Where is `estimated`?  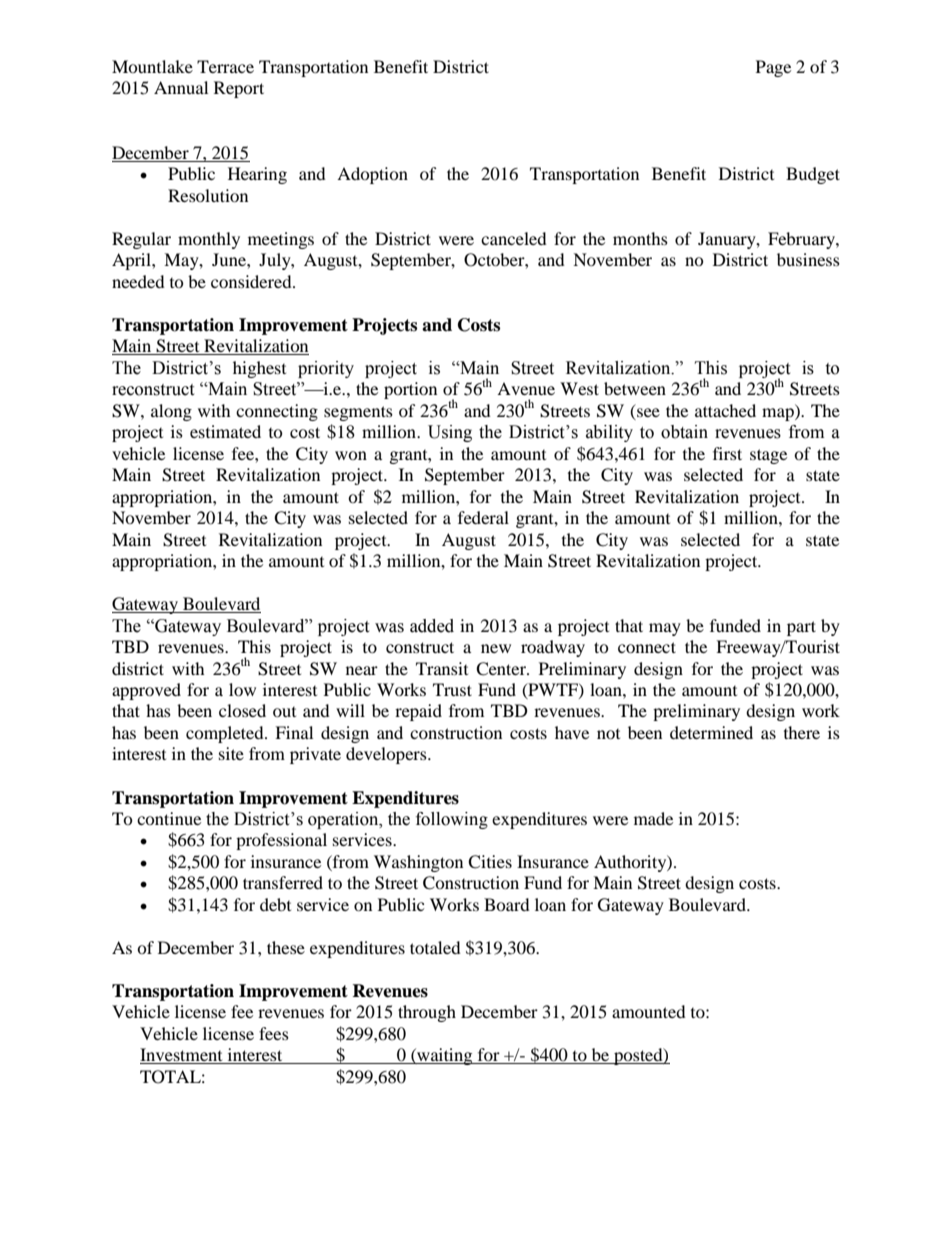
estimated is located at coordinates (225, 431).
